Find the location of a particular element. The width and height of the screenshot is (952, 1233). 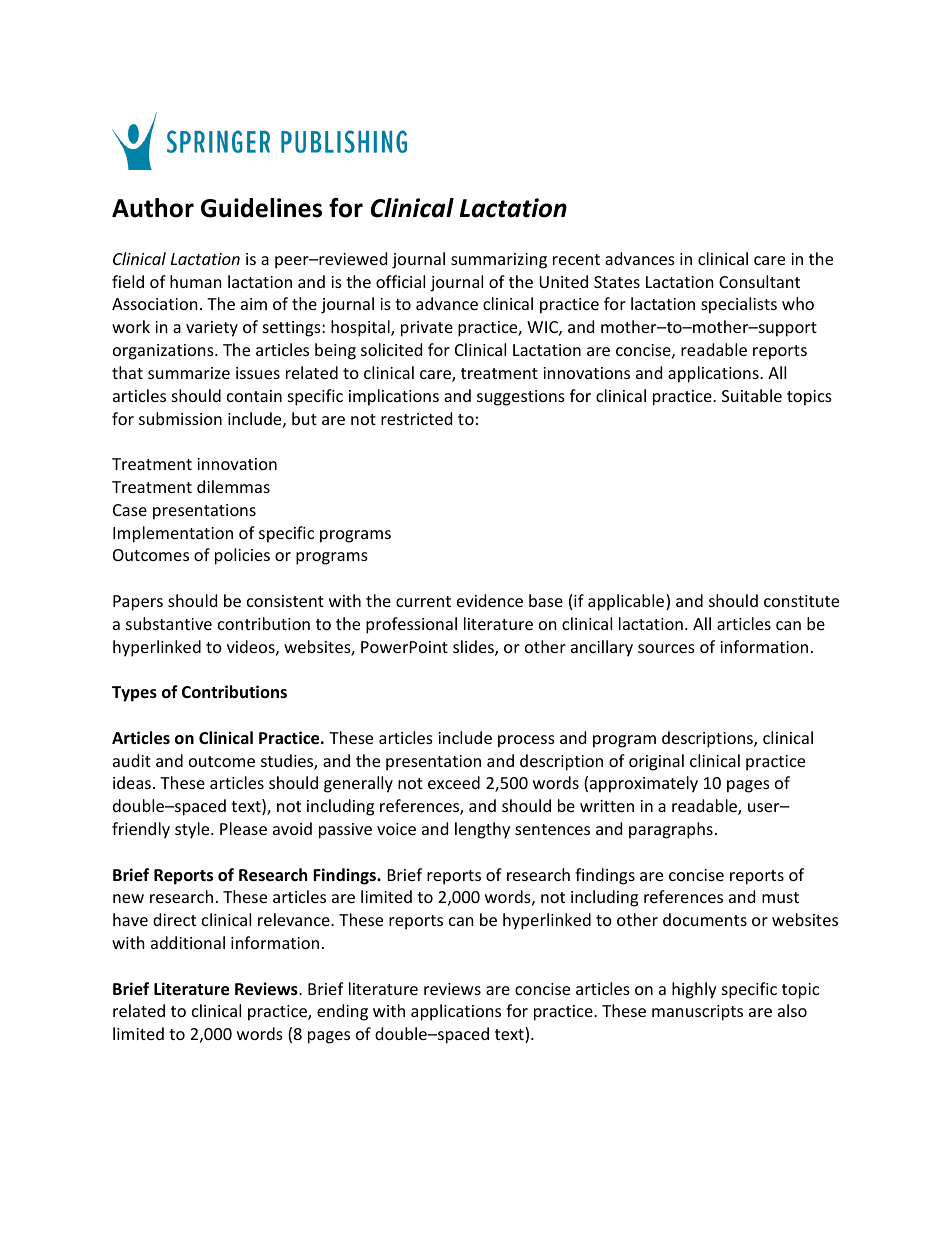

Consultant is located at coordinates (759, 281).
